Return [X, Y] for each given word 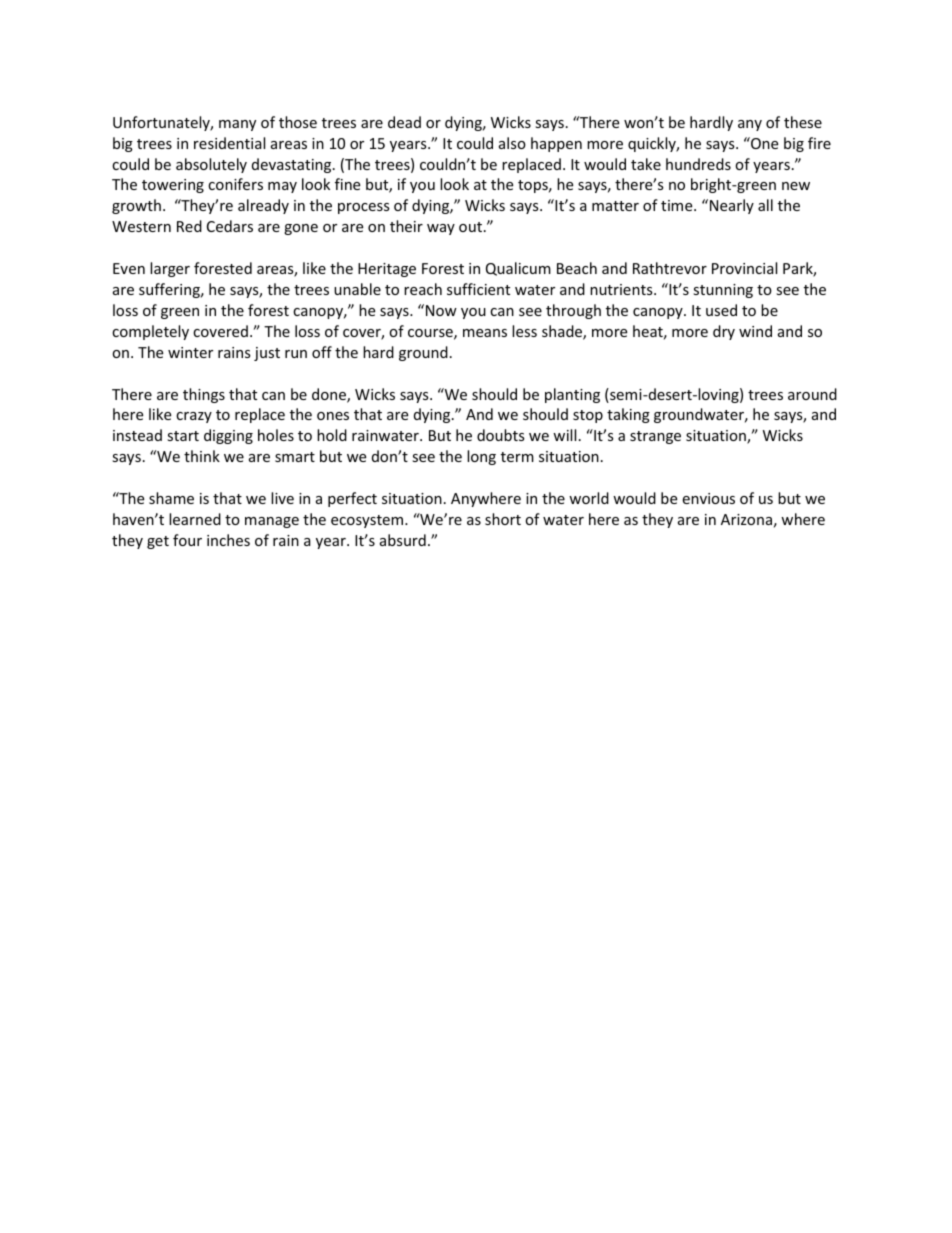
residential [229, 143]
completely [150, 332]
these [803, 122]
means [485, 333]
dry [724, 332]
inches [228, 540]
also [512, 143]
